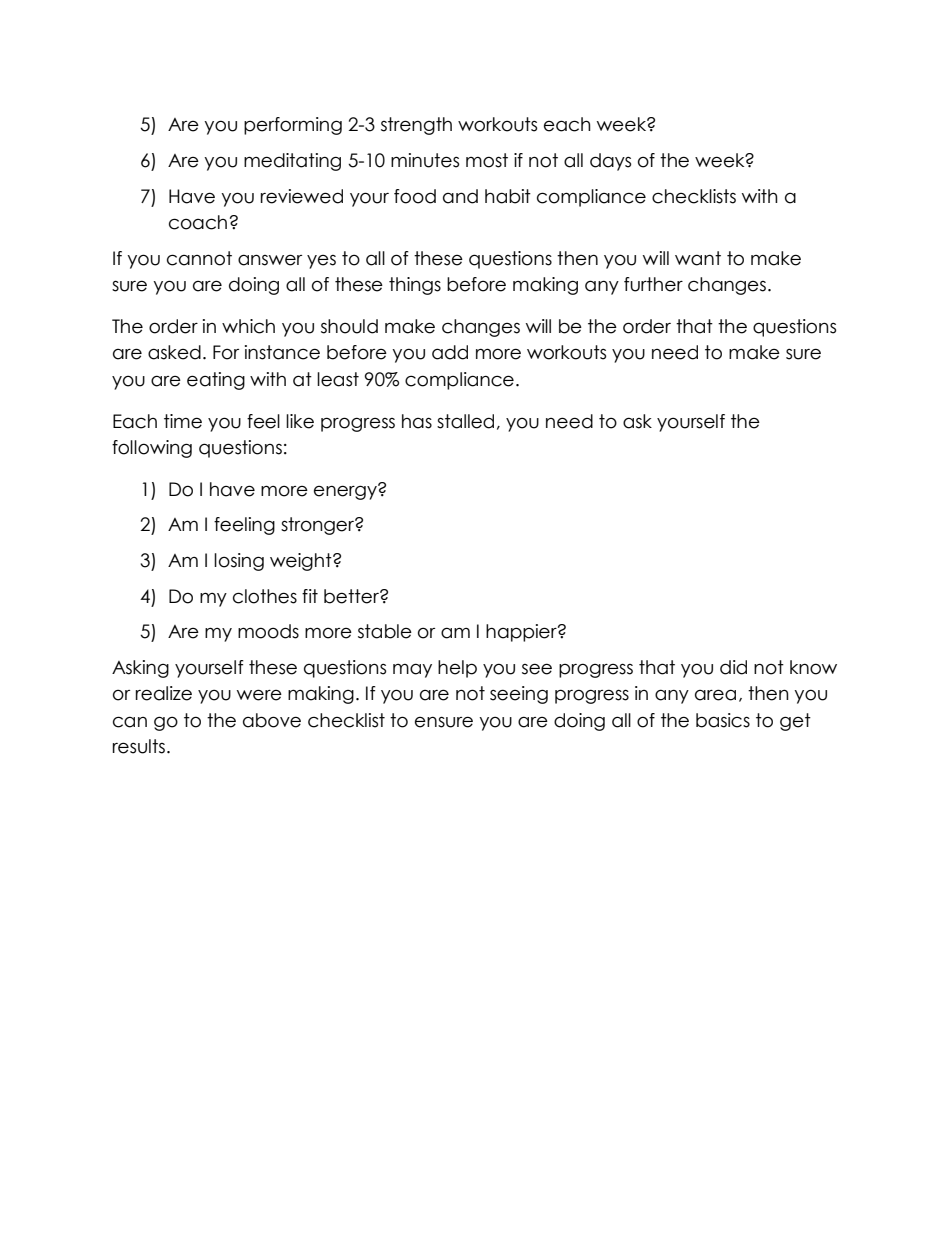  I want to click on most, so click(487, 160).
